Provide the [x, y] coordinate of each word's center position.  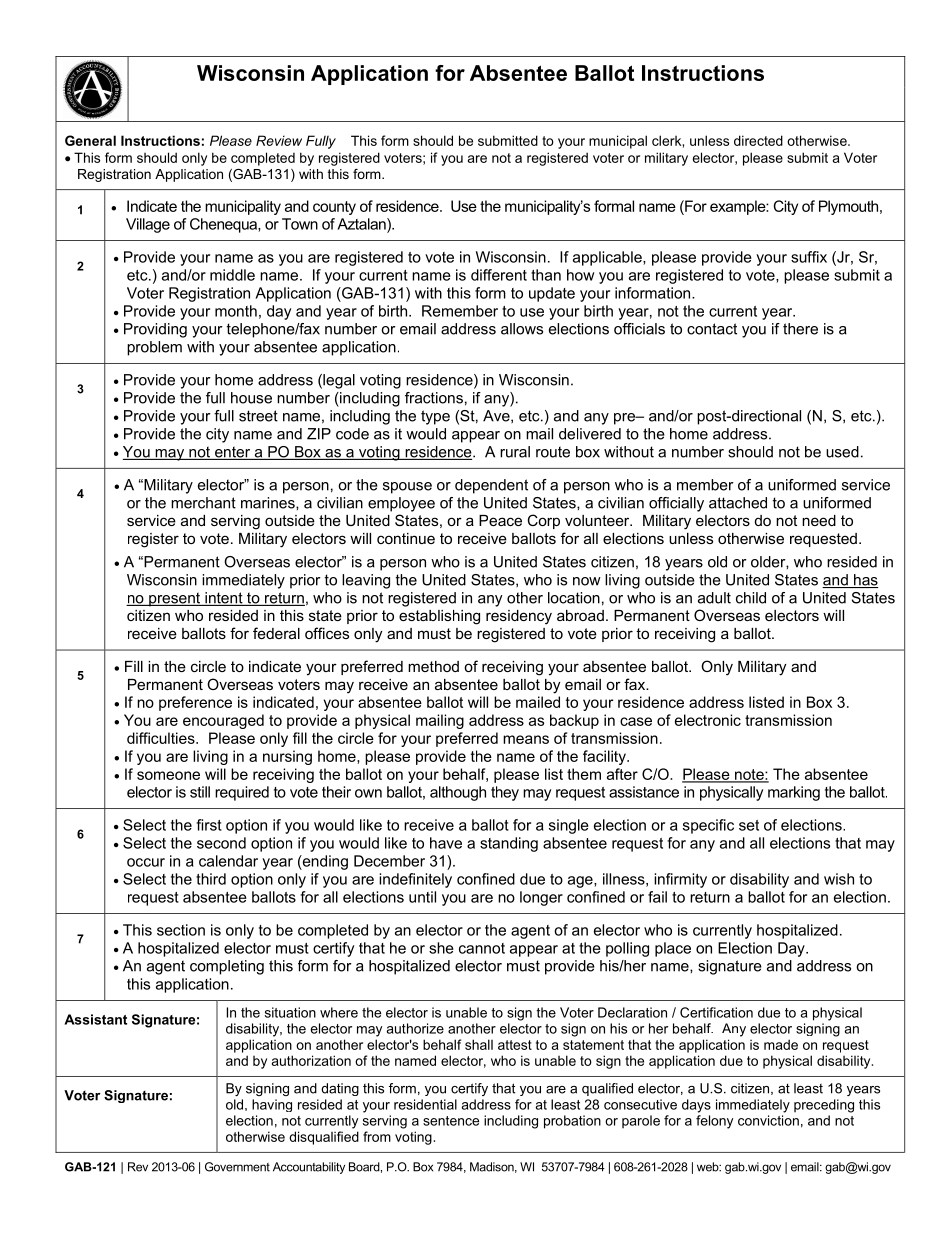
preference [195, 703]
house [251, 398]
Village [148, 225]
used [842, 452]
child [751, 598]
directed [758, 140]
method [433, 666]
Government [237, 1167]
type [435, 417]
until [422, 897]
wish [839, 879]
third [211, 879]
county [334, 208]
